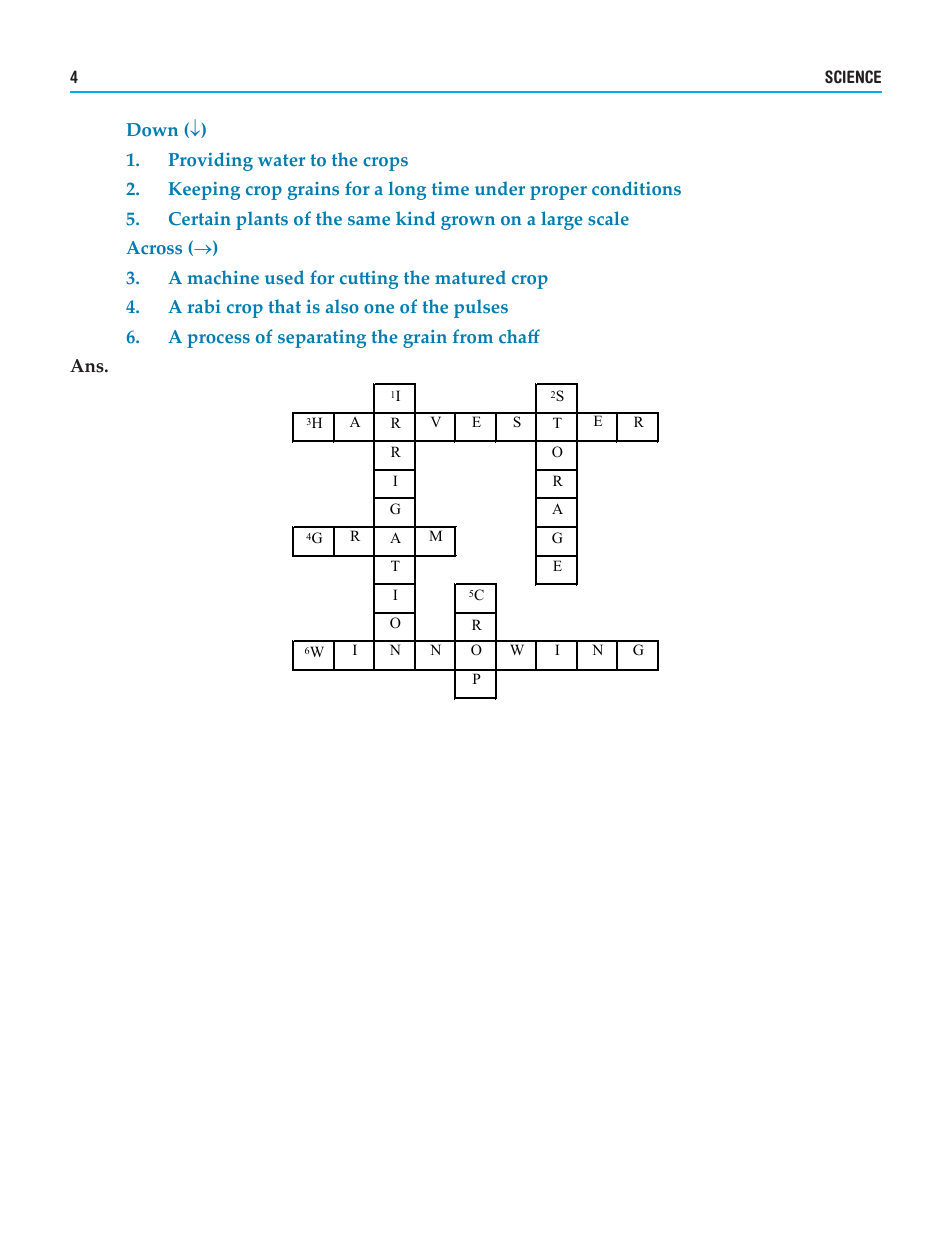  Describe the element at coordinates (152, 130) in the screenshot. I see `Down` at that location.
